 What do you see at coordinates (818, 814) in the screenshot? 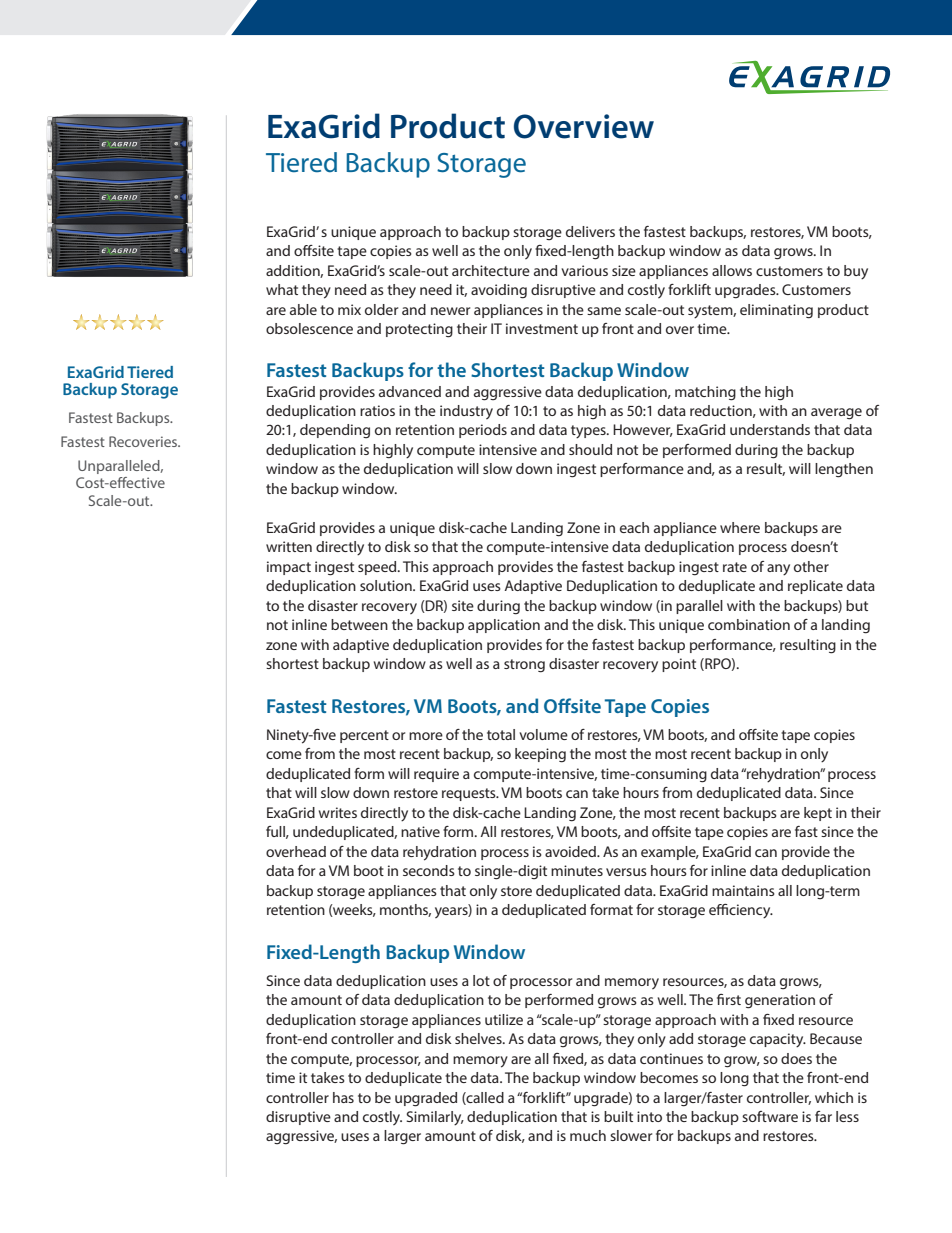
I see `kept` at bounding box center [818, 814].
